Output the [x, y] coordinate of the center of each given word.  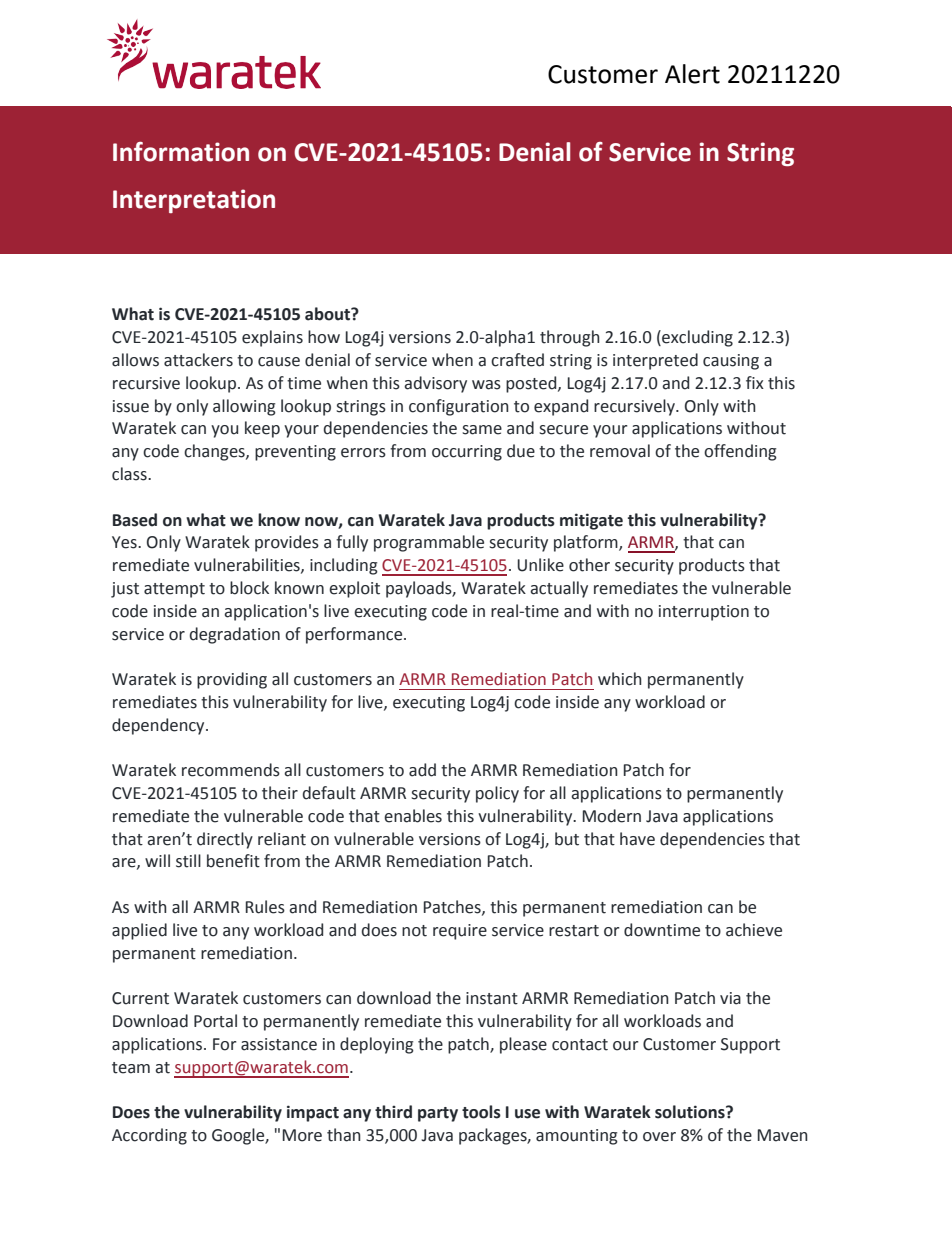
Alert [692, 74]
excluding [696, 338]
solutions [691, 1112]
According [149, 1136]
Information [181, 152]
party [438, 1114]
